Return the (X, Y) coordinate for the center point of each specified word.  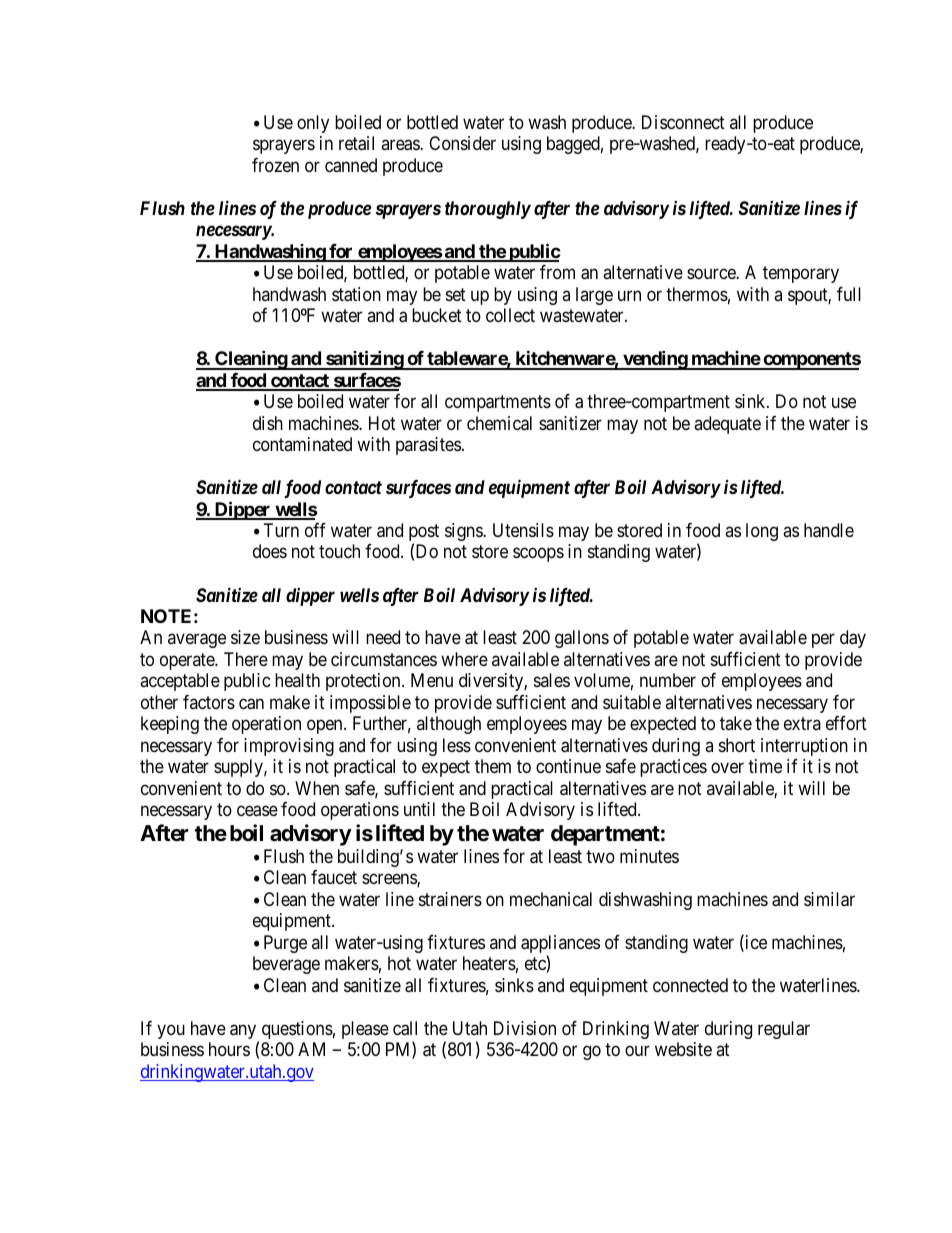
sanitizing (364, 360)
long (762, 532)
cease (257, 811)
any (244, 1033)
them (493, 766)
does (270, 551)
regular (784, 1030)
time (765, 766)
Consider (462, 143)
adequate (727, 425)
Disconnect (683, 122)
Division (525, 1028)
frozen (275, 165)
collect (510, 315)
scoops (538, 555)
